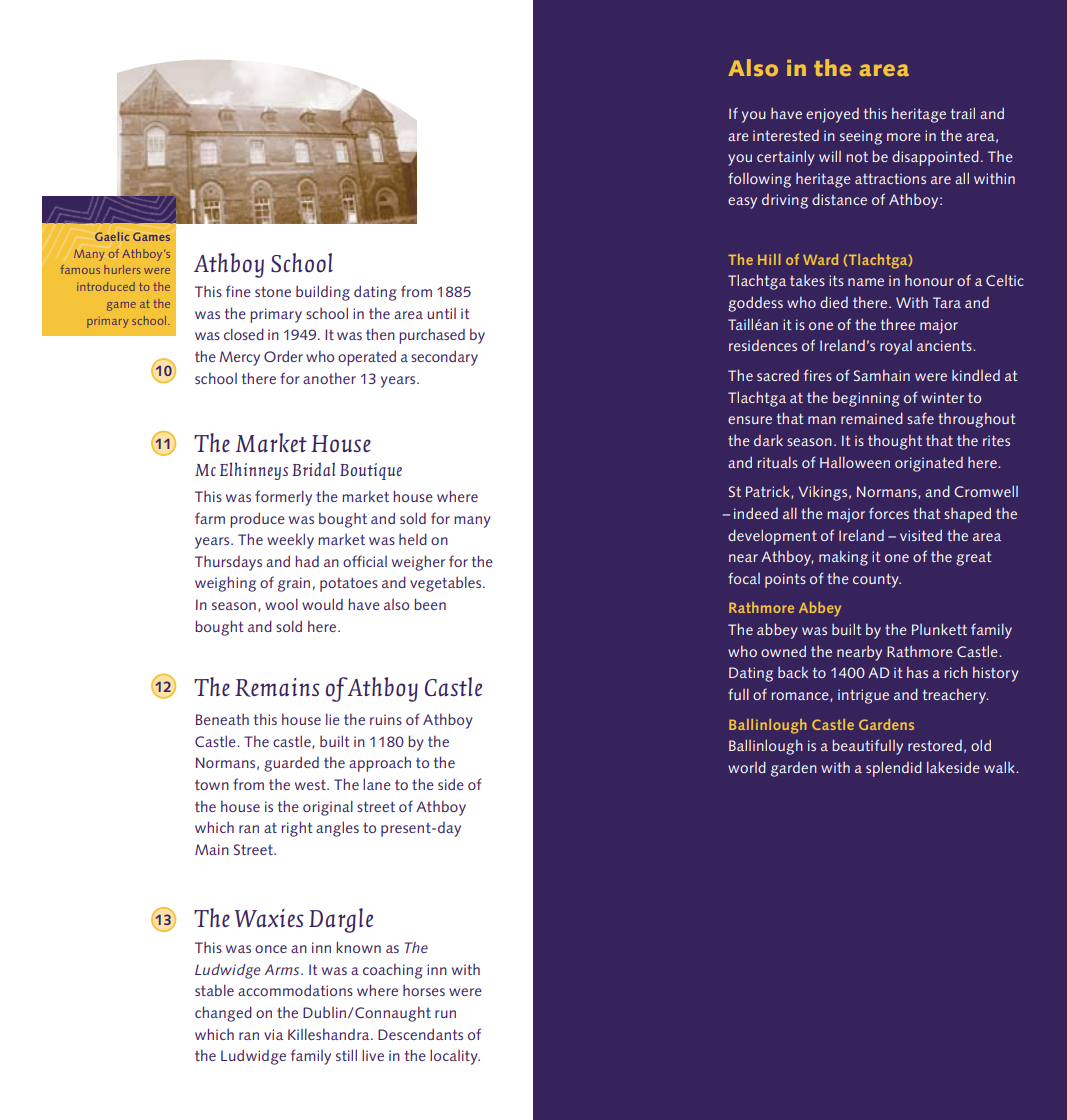  I want to click on seeing, so click(861, 137).
